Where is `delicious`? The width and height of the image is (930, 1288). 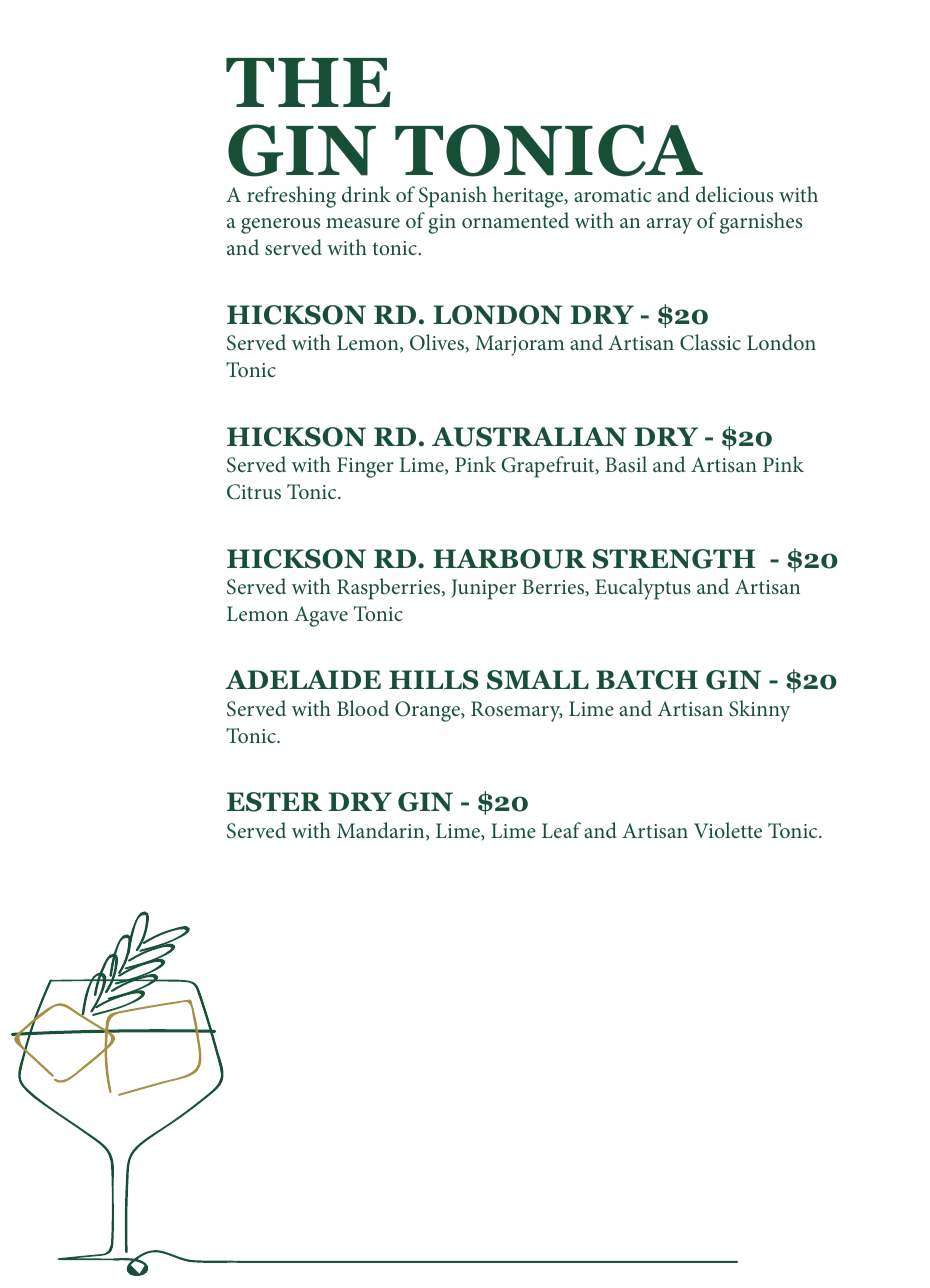 delicious is located at coordinates (734, 194).
